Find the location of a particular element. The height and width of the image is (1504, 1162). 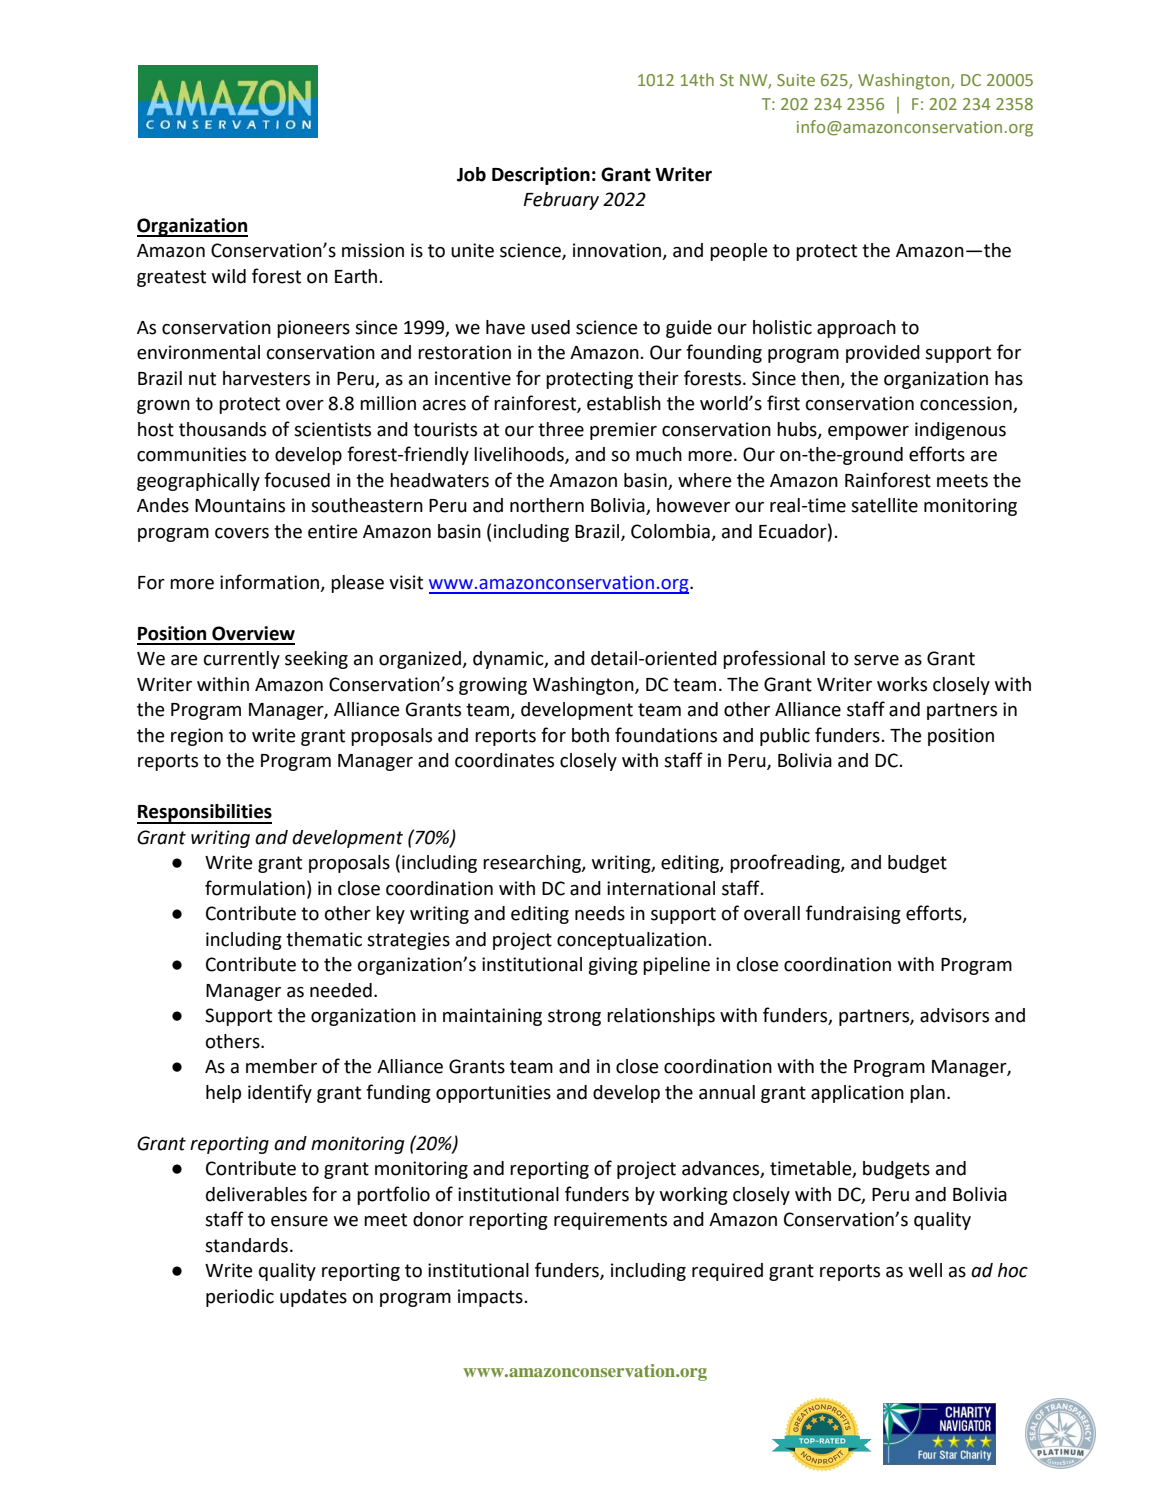

Description is located at coordinates (541, 176).
